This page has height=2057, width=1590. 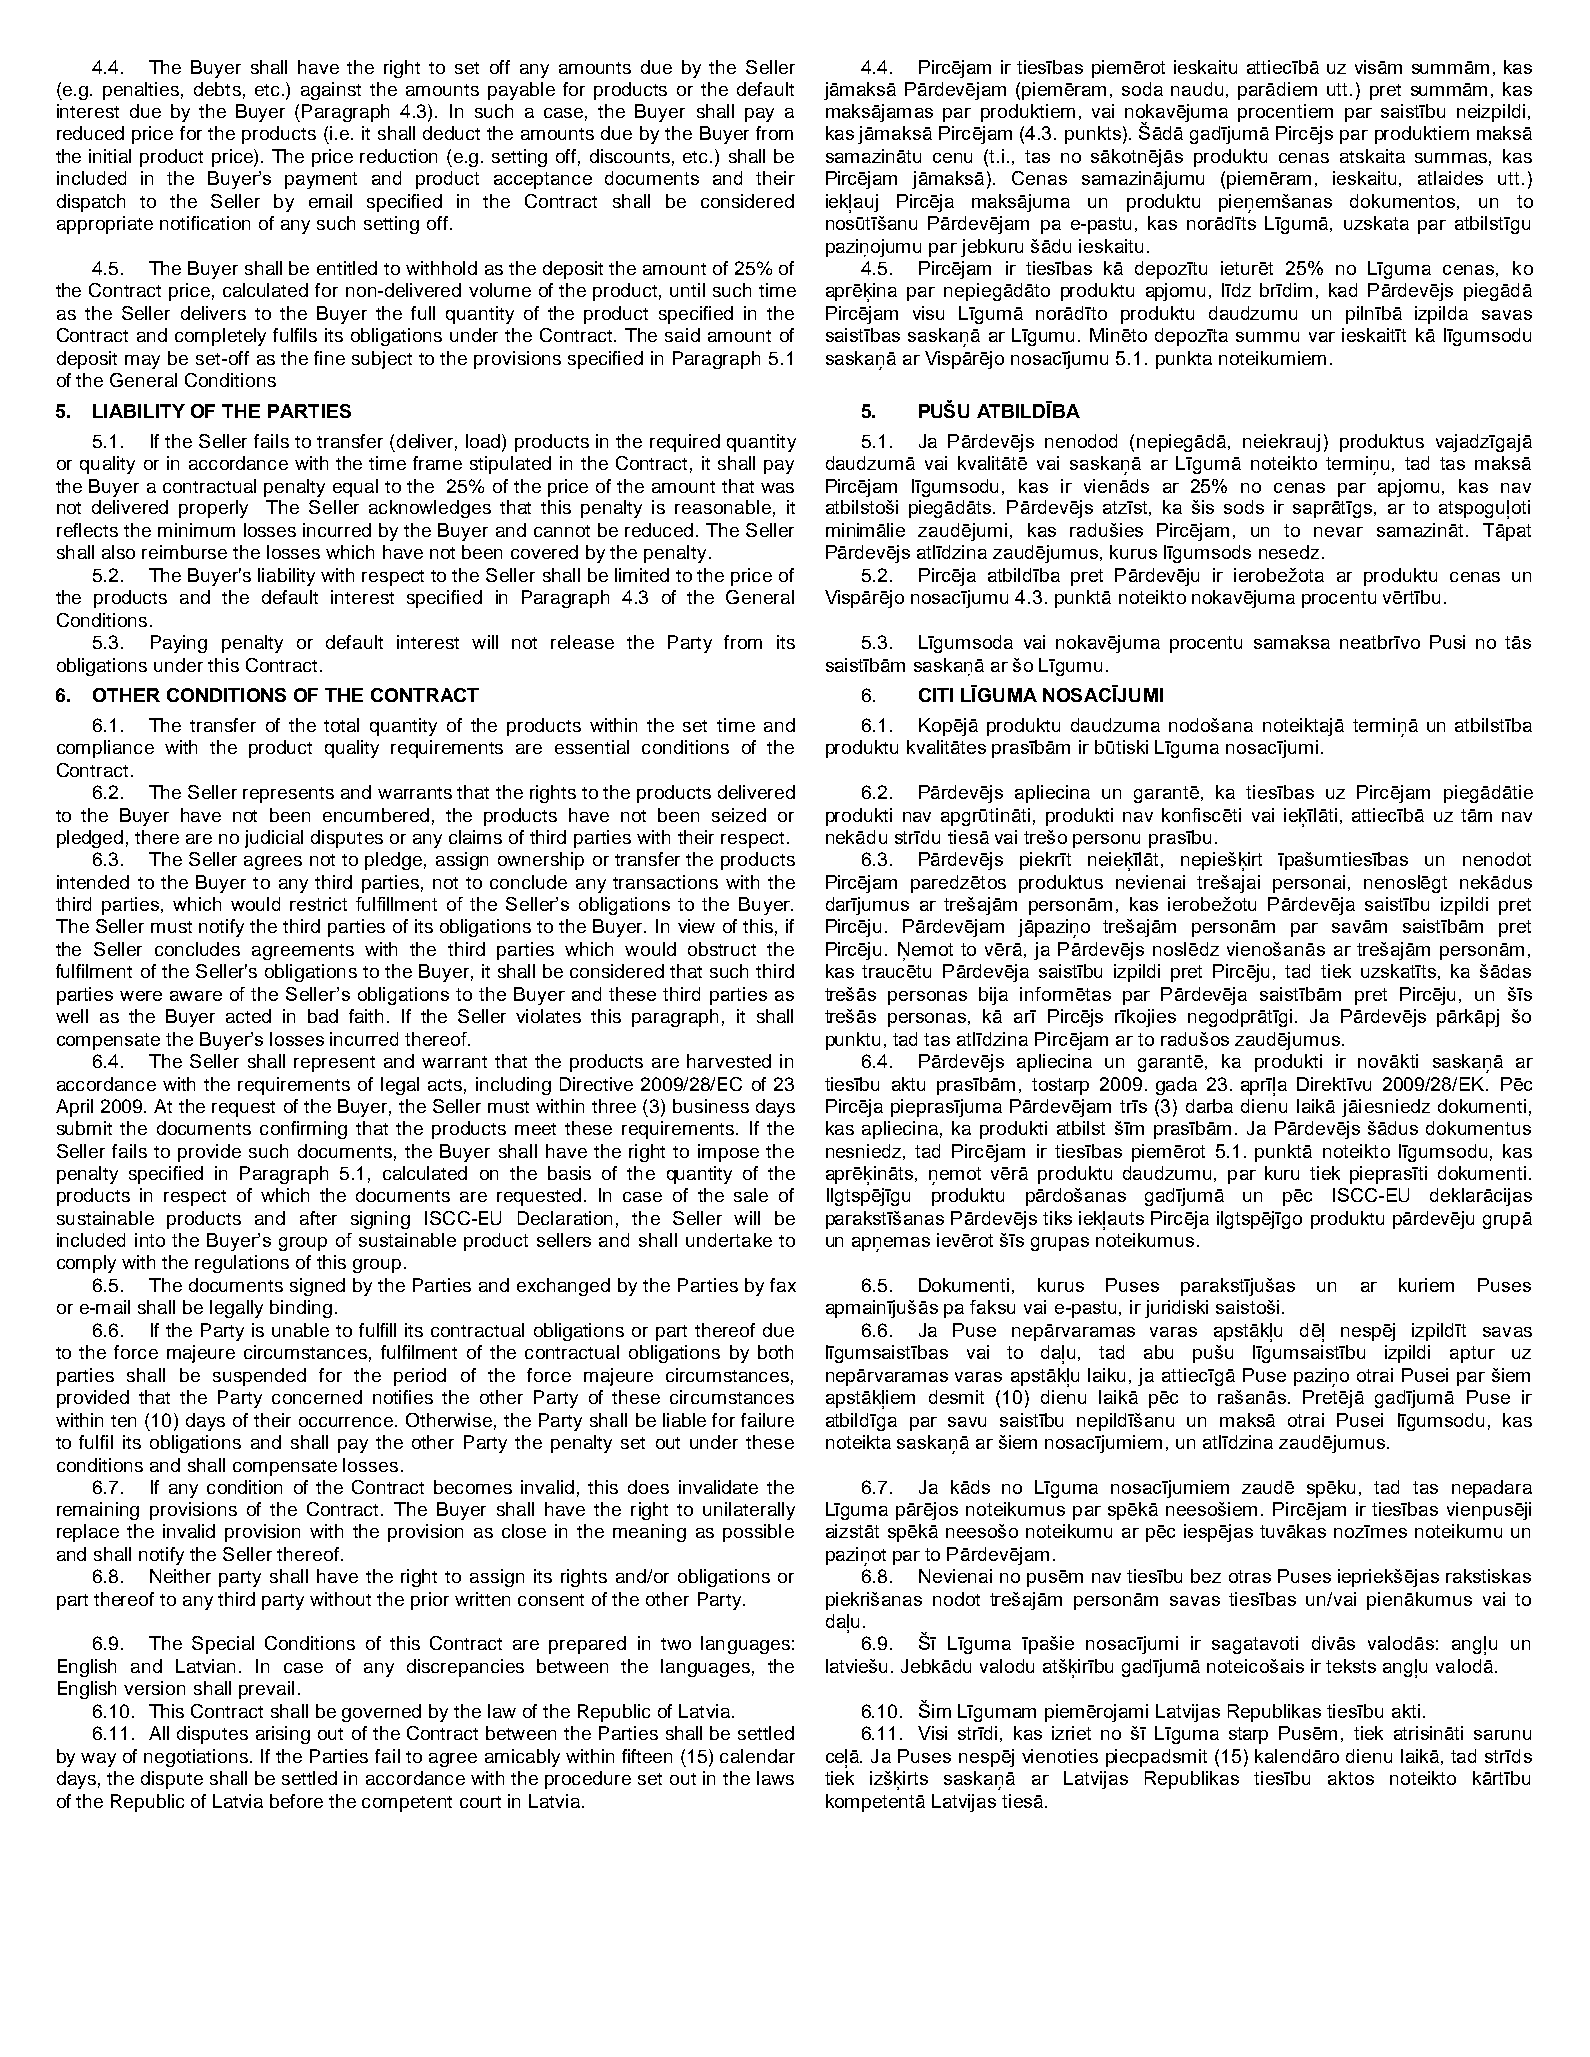 I want to click on negotiations, so click(x=197, y=1758).
